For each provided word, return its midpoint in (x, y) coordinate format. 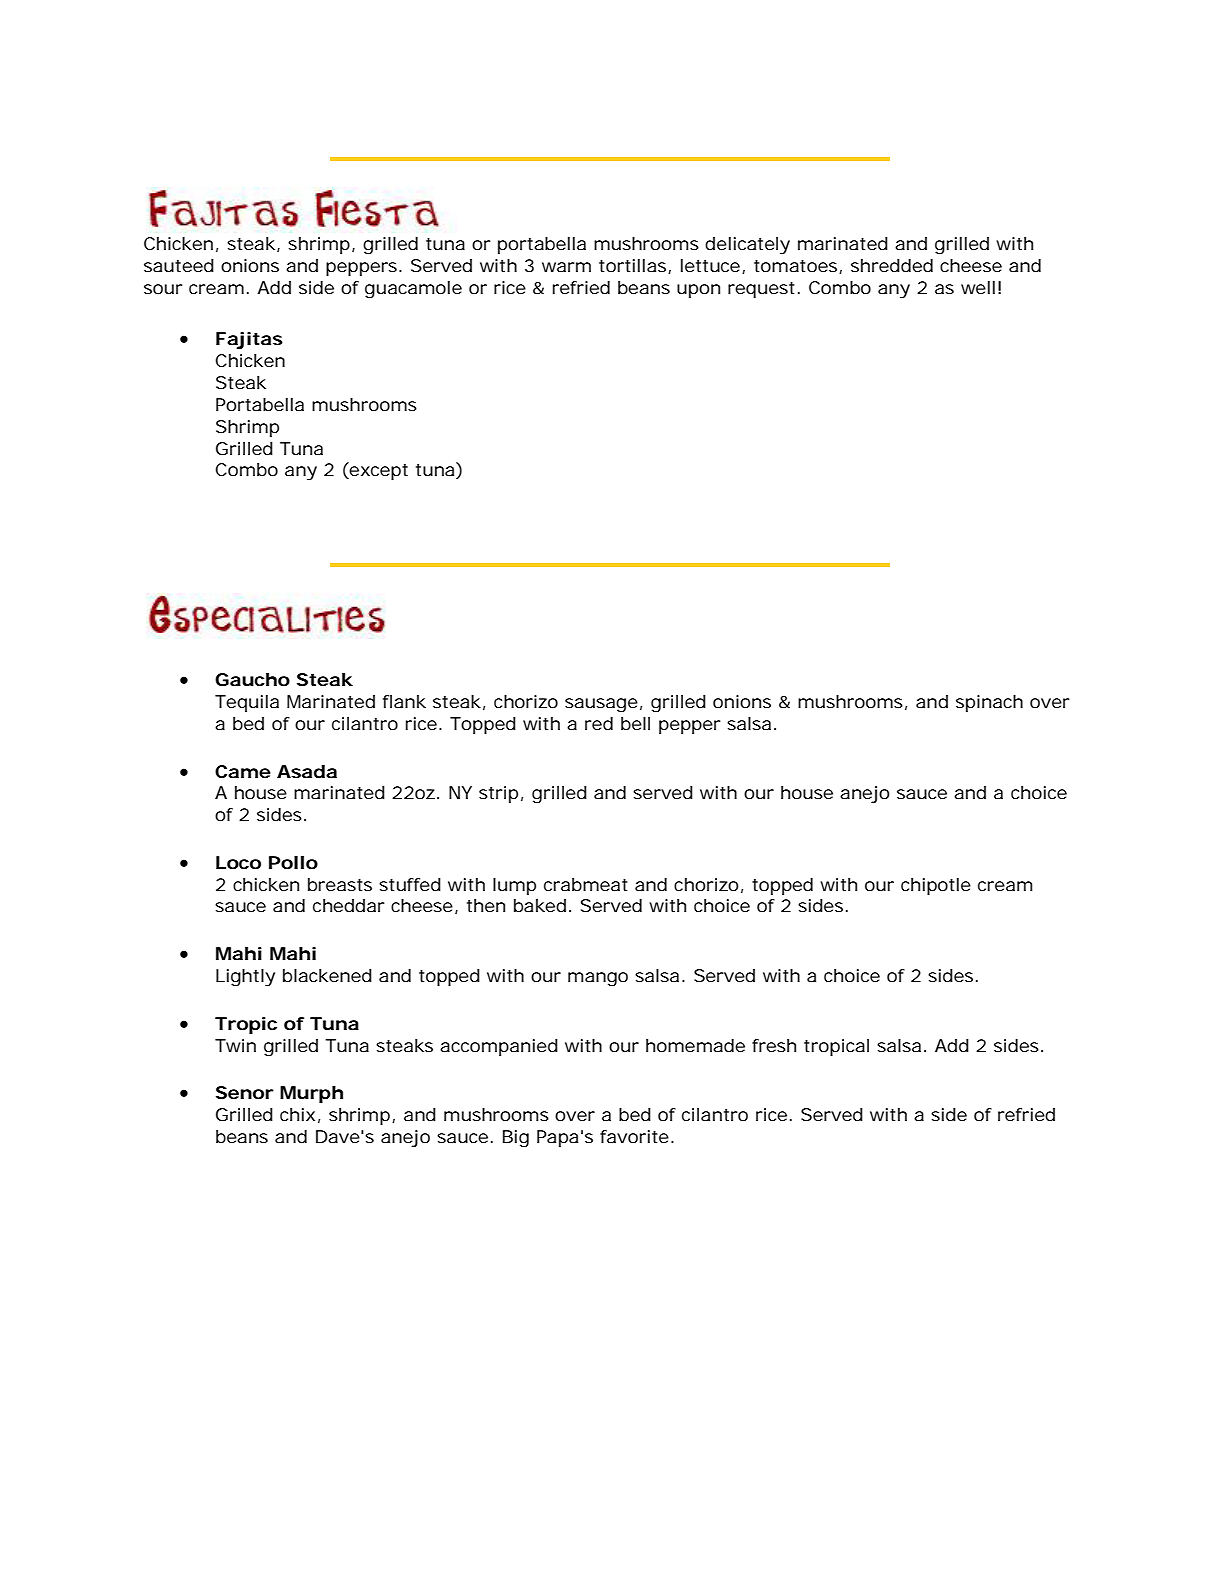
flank (404, 701)
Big (516, 1139)
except (378, 471)
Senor (245, 1092)
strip (498, 794)
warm (566, 267)
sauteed (179, 265)
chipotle (936, 886)
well (978, 287)
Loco (238, 862)
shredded (892, 265)
